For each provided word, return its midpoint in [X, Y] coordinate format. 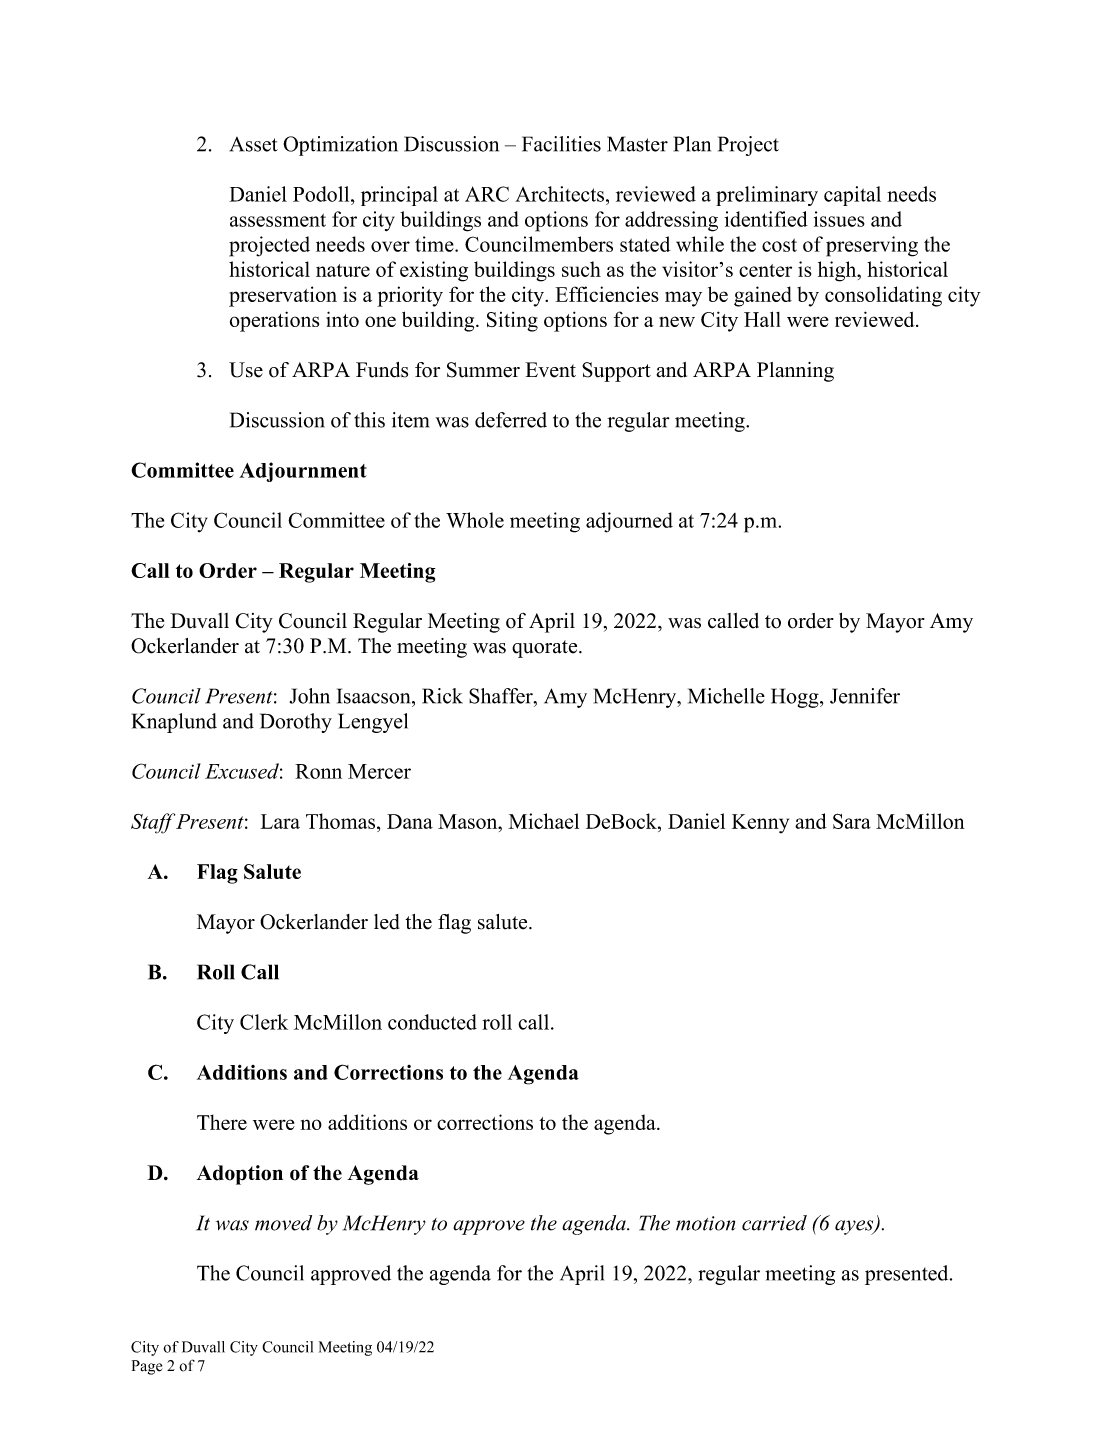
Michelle [726, 696]
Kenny [760, 824]
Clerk [264, 1022]
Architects [559, 194]
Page [147, 1367]
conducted [432, 1022]
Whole [475, 520]
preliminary [767, 196]
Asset [254, 144]
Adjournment [303, 472]
